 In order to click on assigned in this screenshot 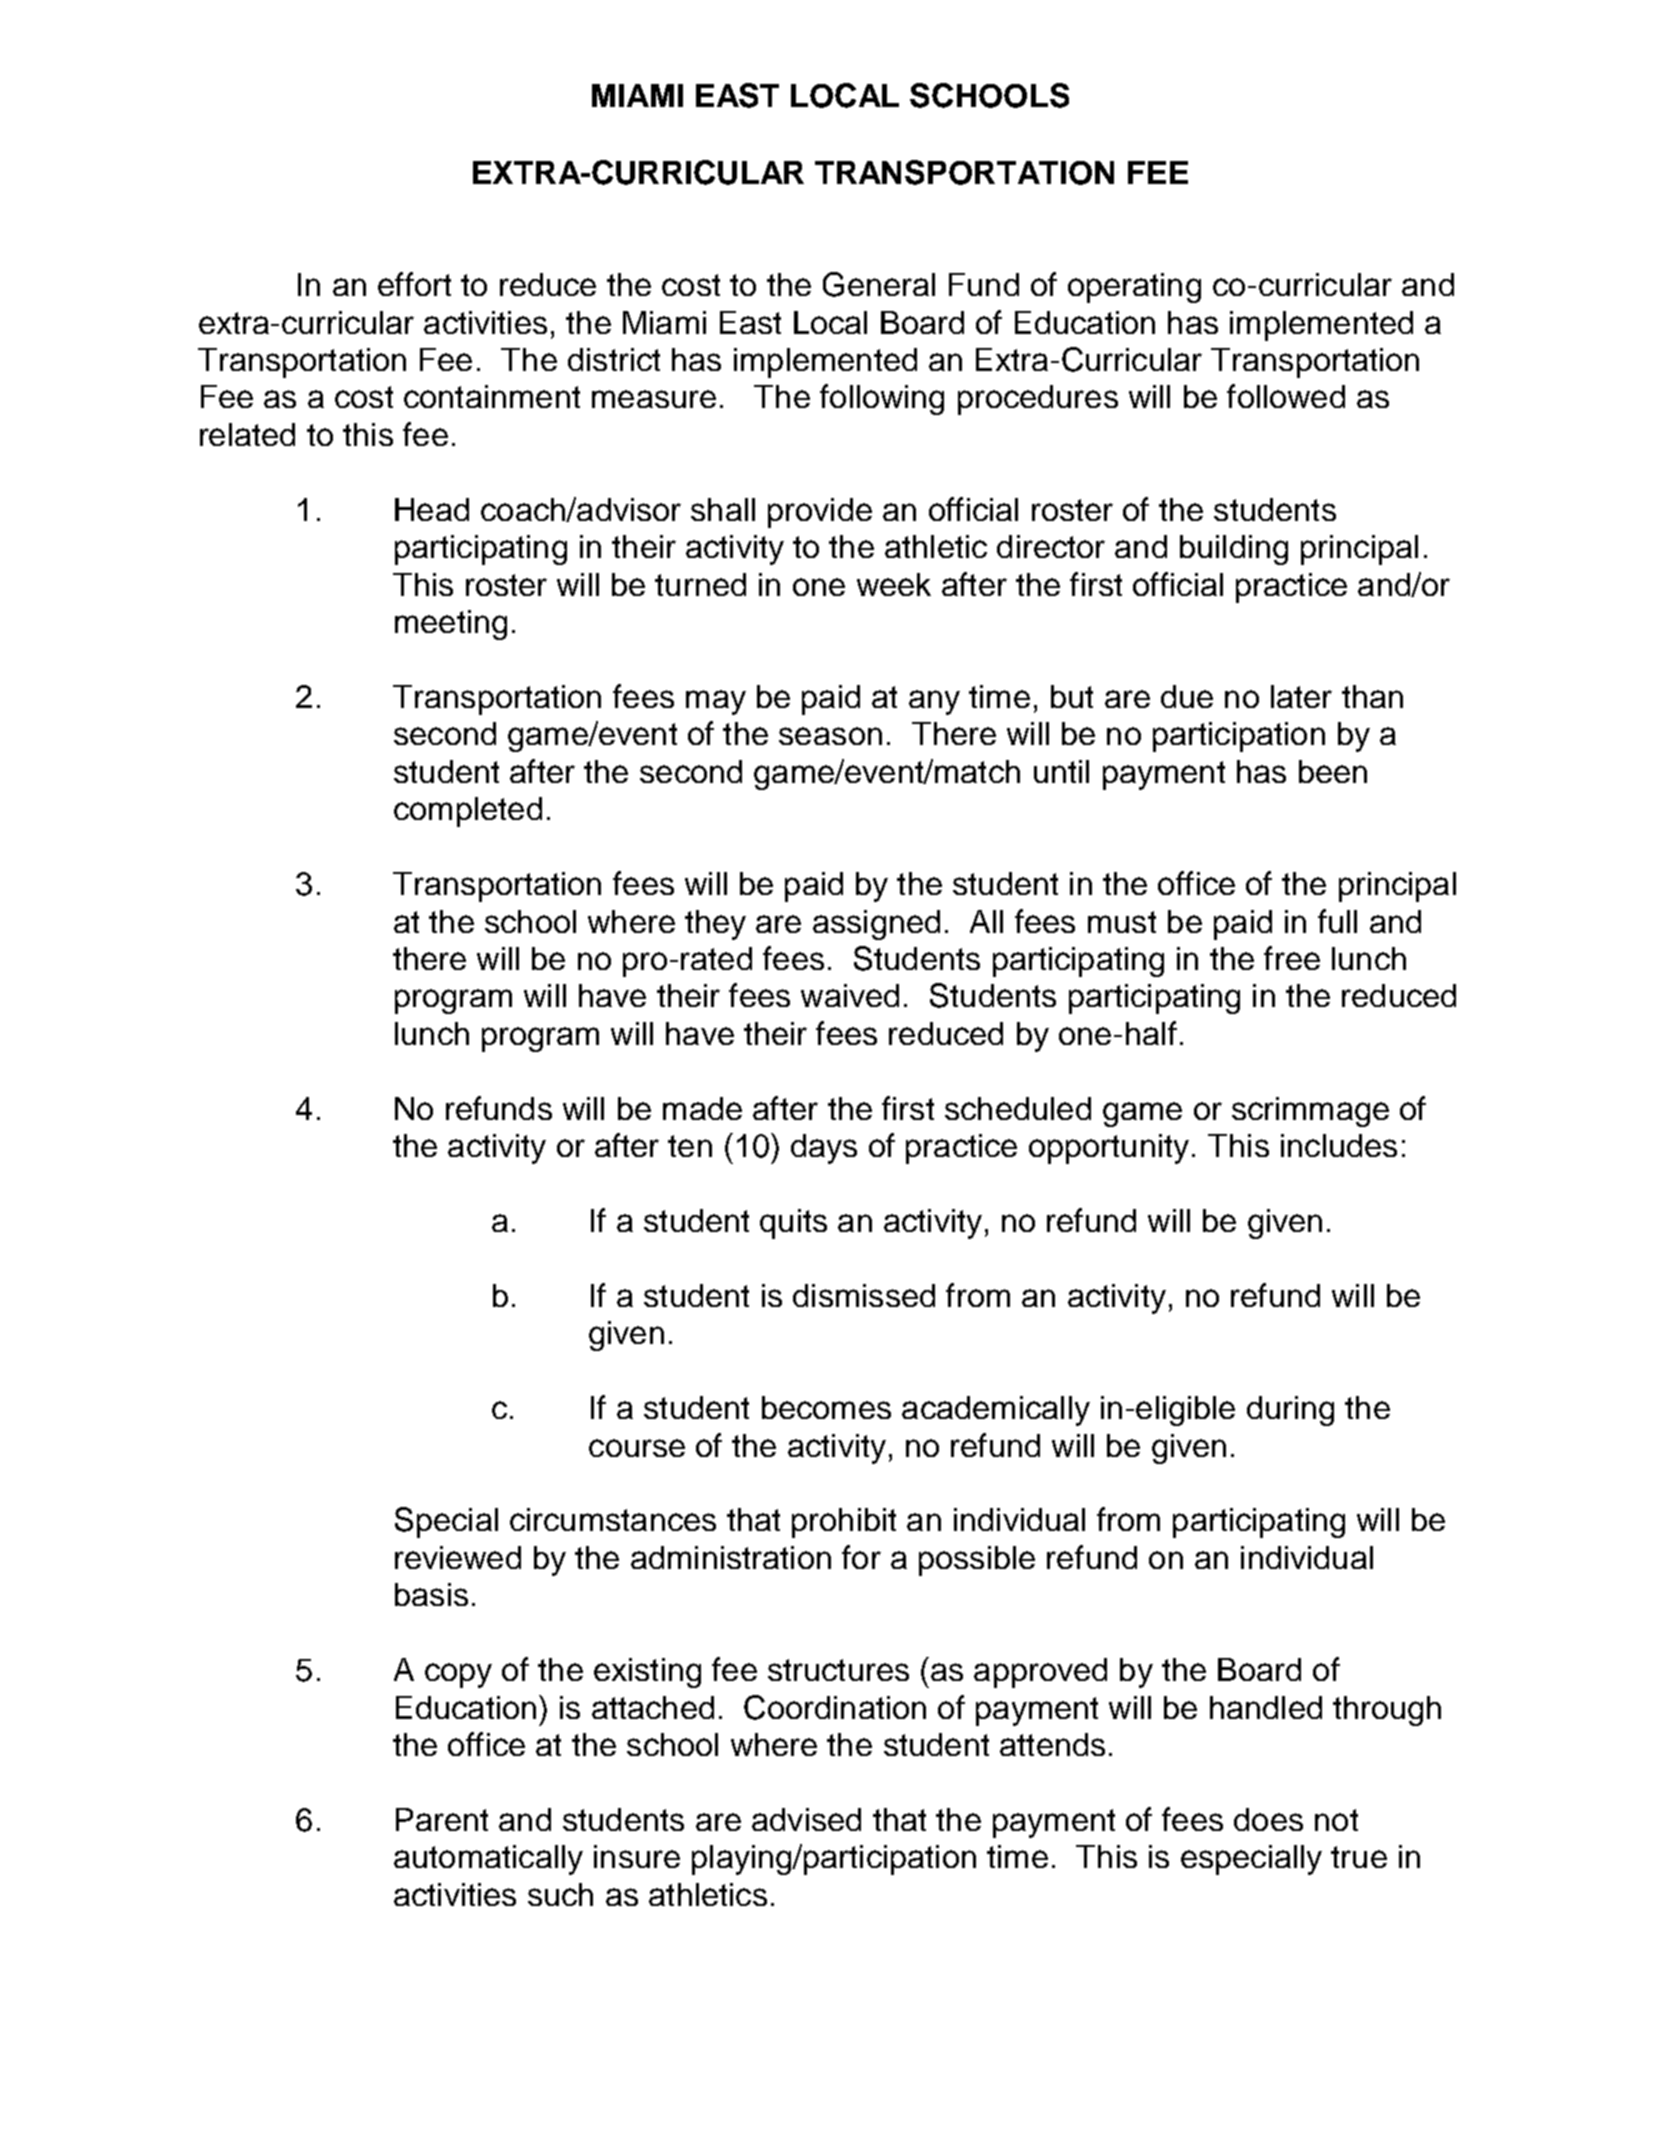, I will do `click(876, 925)`.
